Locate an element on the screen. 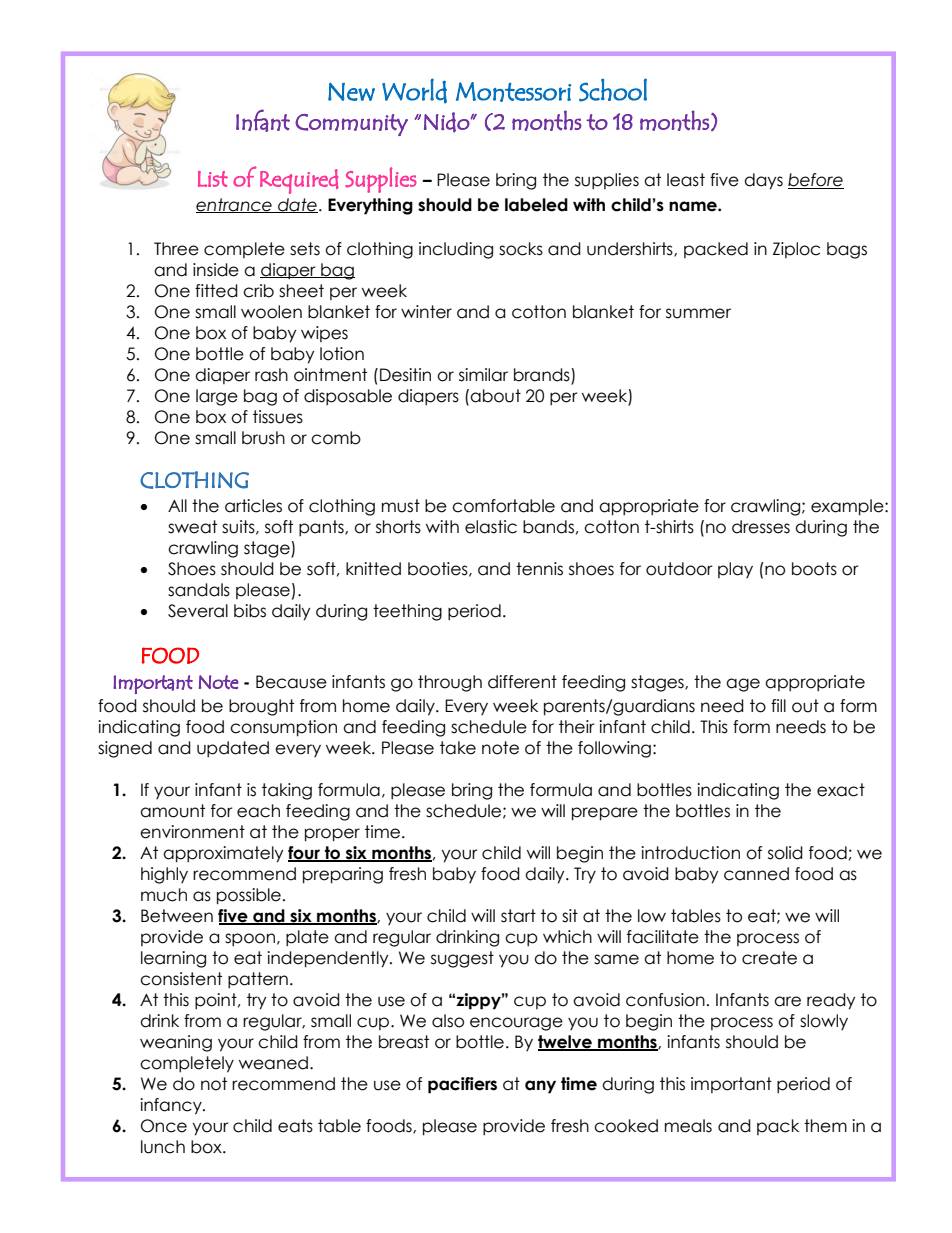 This screenshot has width=952, height=1233. Montessori is located at coordinates (513, 92).
